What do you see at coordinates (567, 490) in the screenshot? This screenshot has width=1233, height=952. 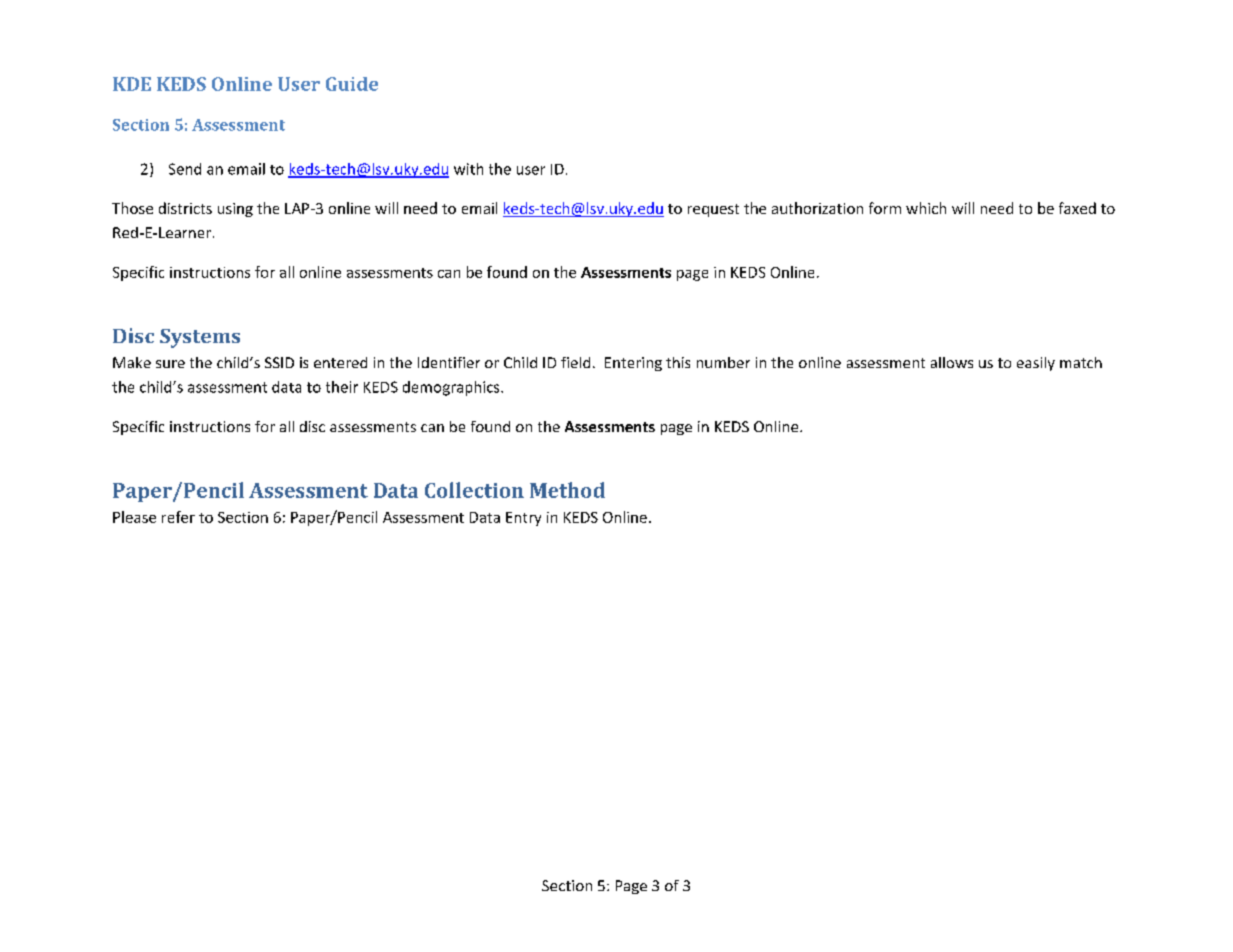 I see `Method` at bounding box center [567, 490].
